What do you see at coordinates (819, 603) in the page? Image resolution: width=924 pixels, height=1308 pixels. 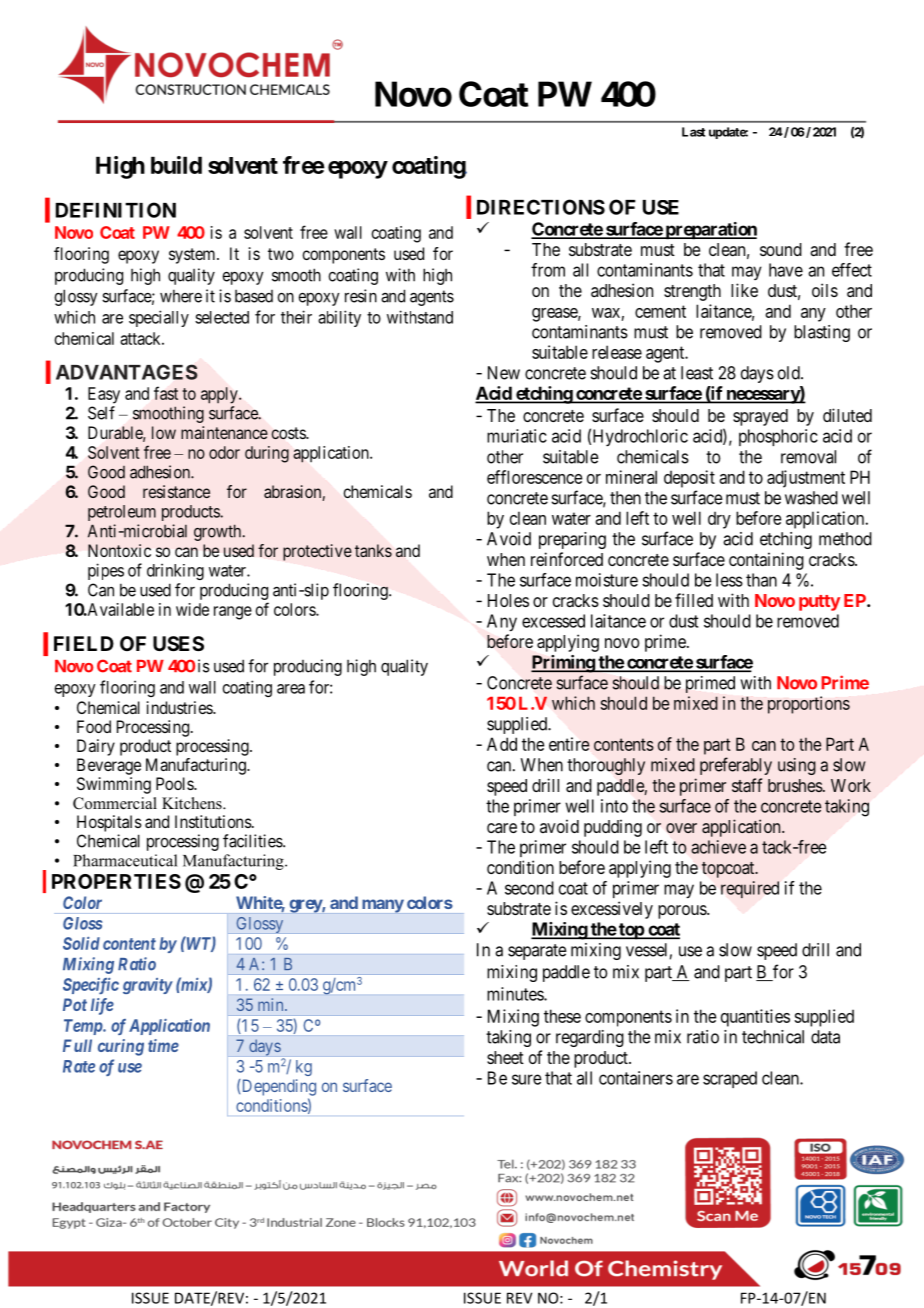 I see `putty` at bounding box center [819, 603].
